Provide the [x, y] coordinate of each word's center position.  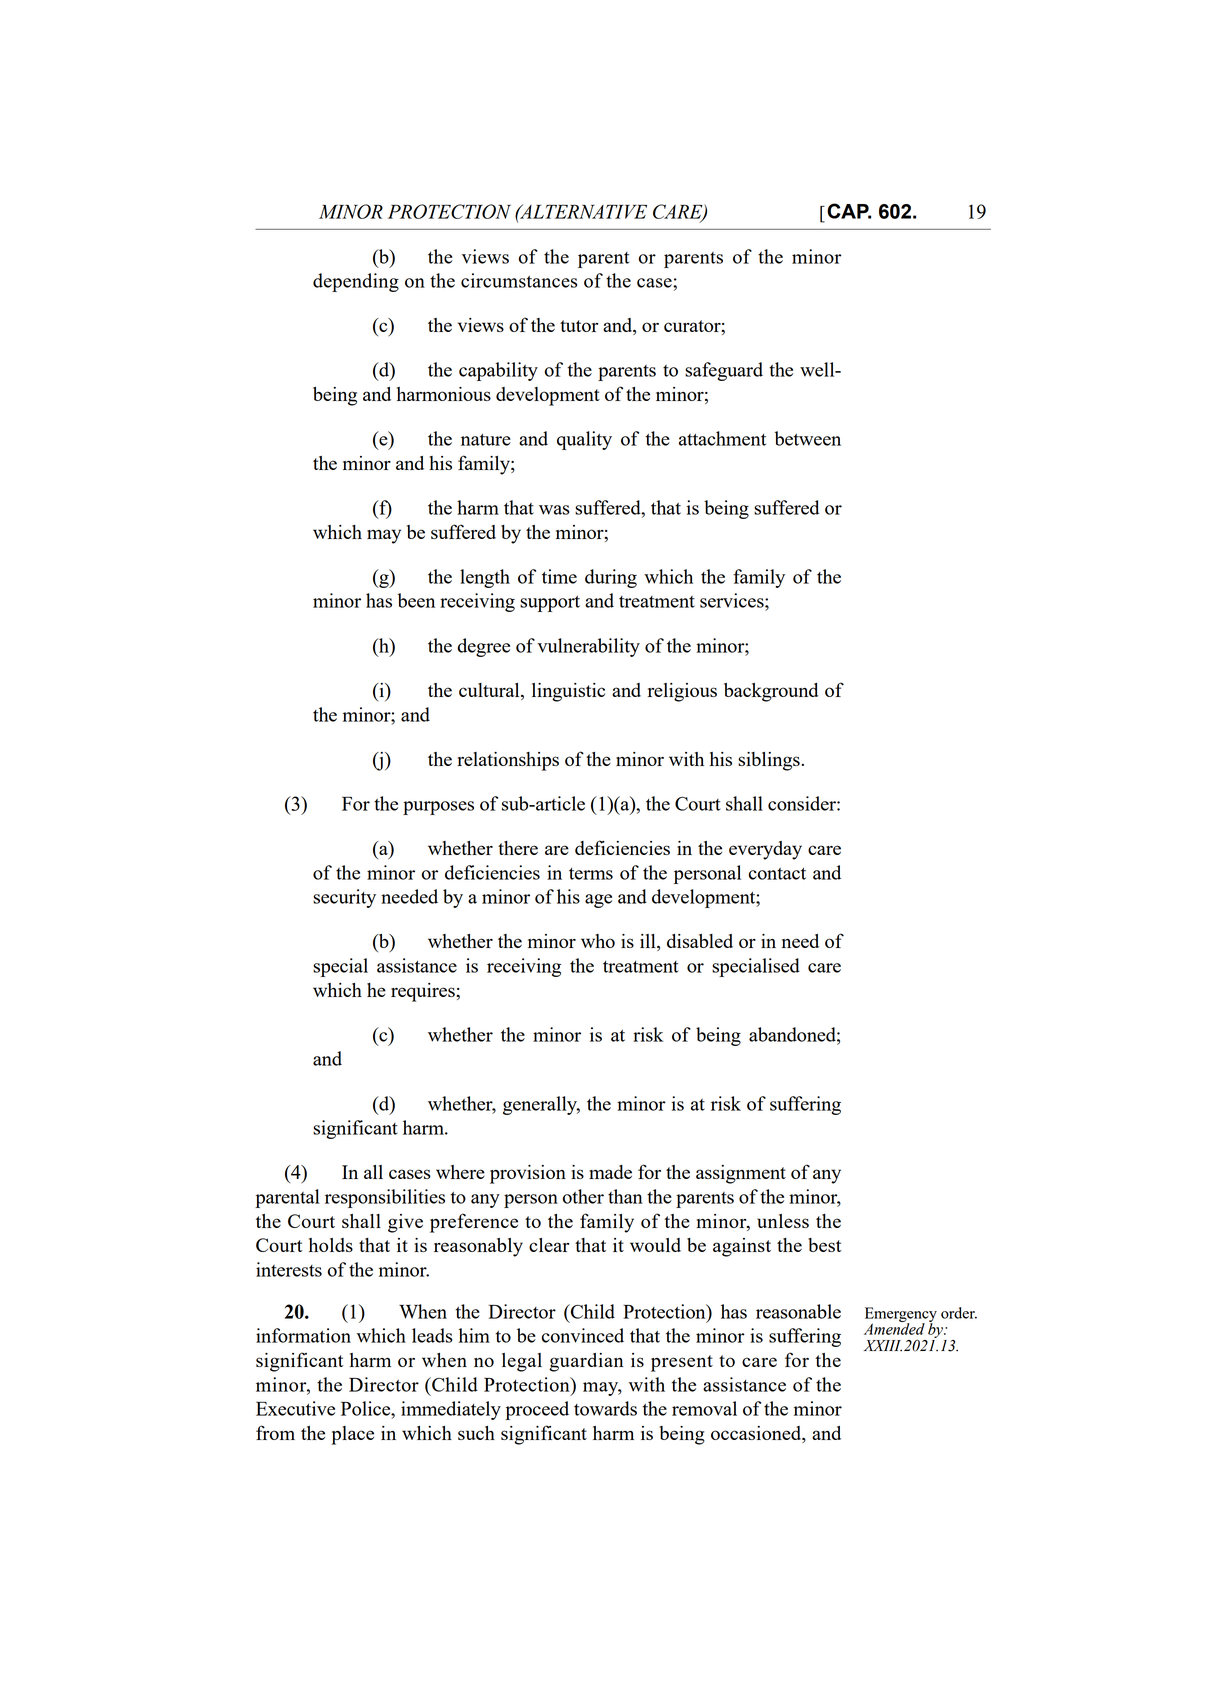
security [344, 898]
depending [356, 282]
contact [777, 874]
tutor [579, 326]
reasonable [798, 1311]
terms [591, 874]
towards [605, 1408]
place [352, 1435]
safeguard [724, 371]
